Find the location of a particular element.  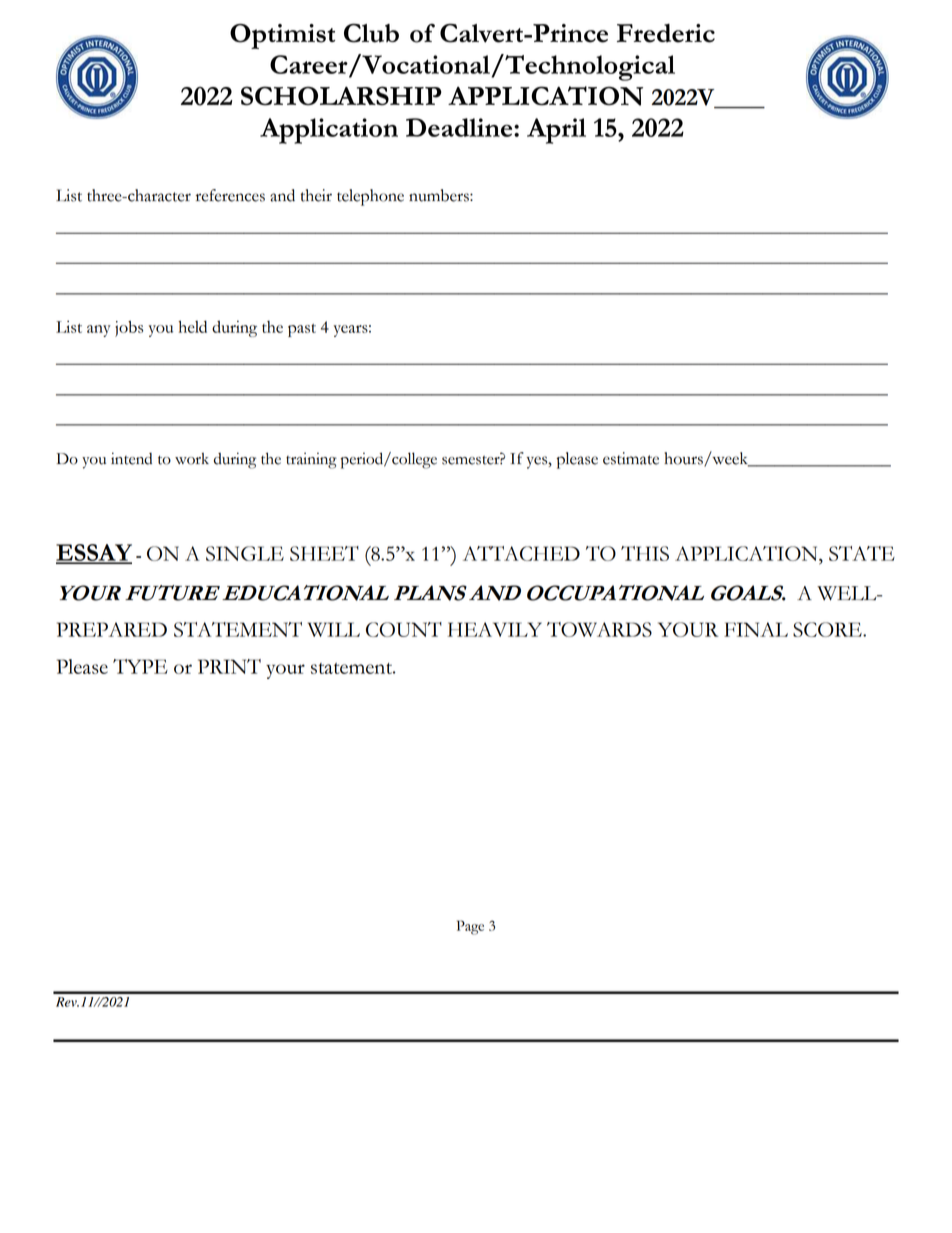

Page is located at coordinates (470, 927).
